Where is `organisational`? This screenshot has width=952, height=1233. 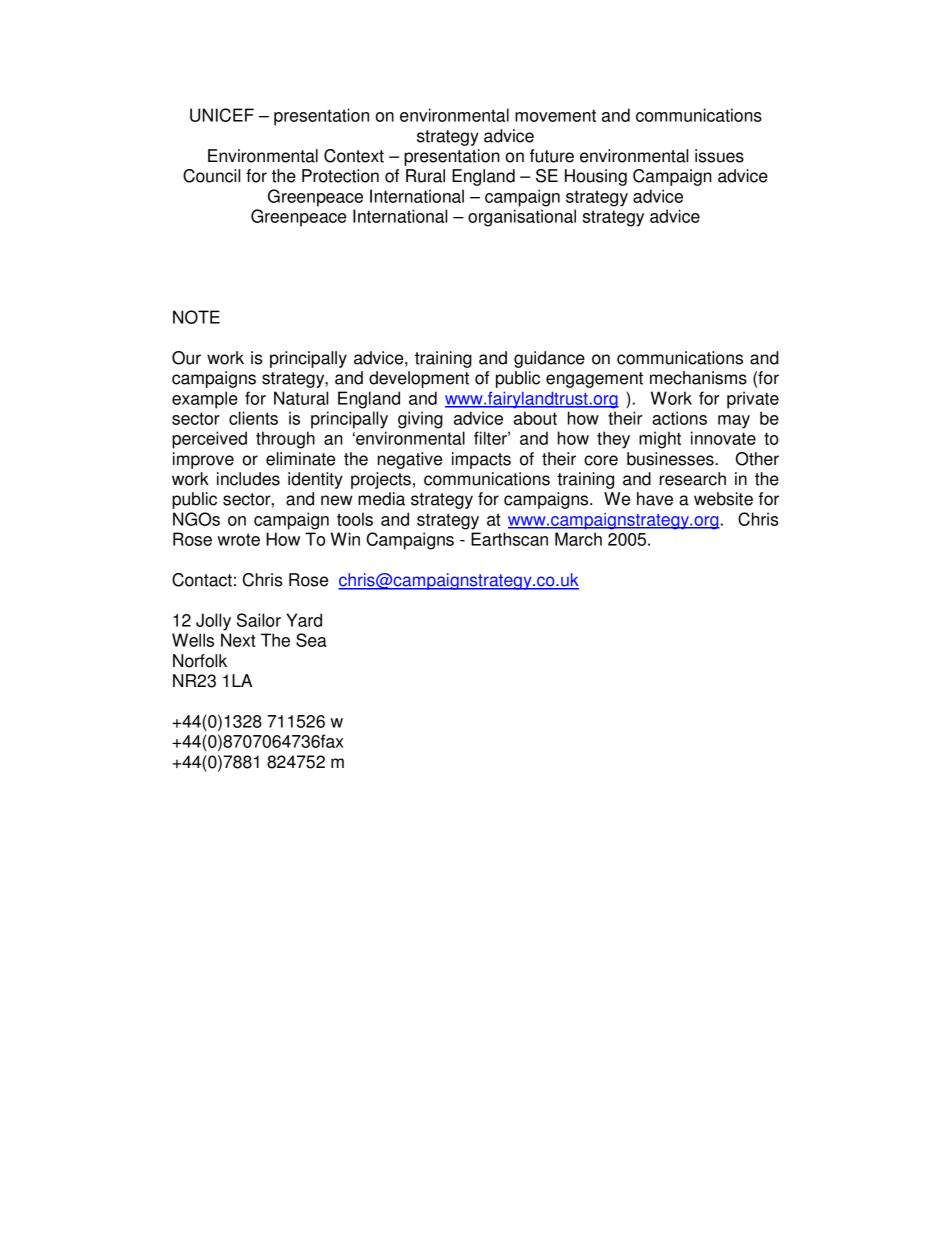 organisational is located at coordinates (522, 218).
